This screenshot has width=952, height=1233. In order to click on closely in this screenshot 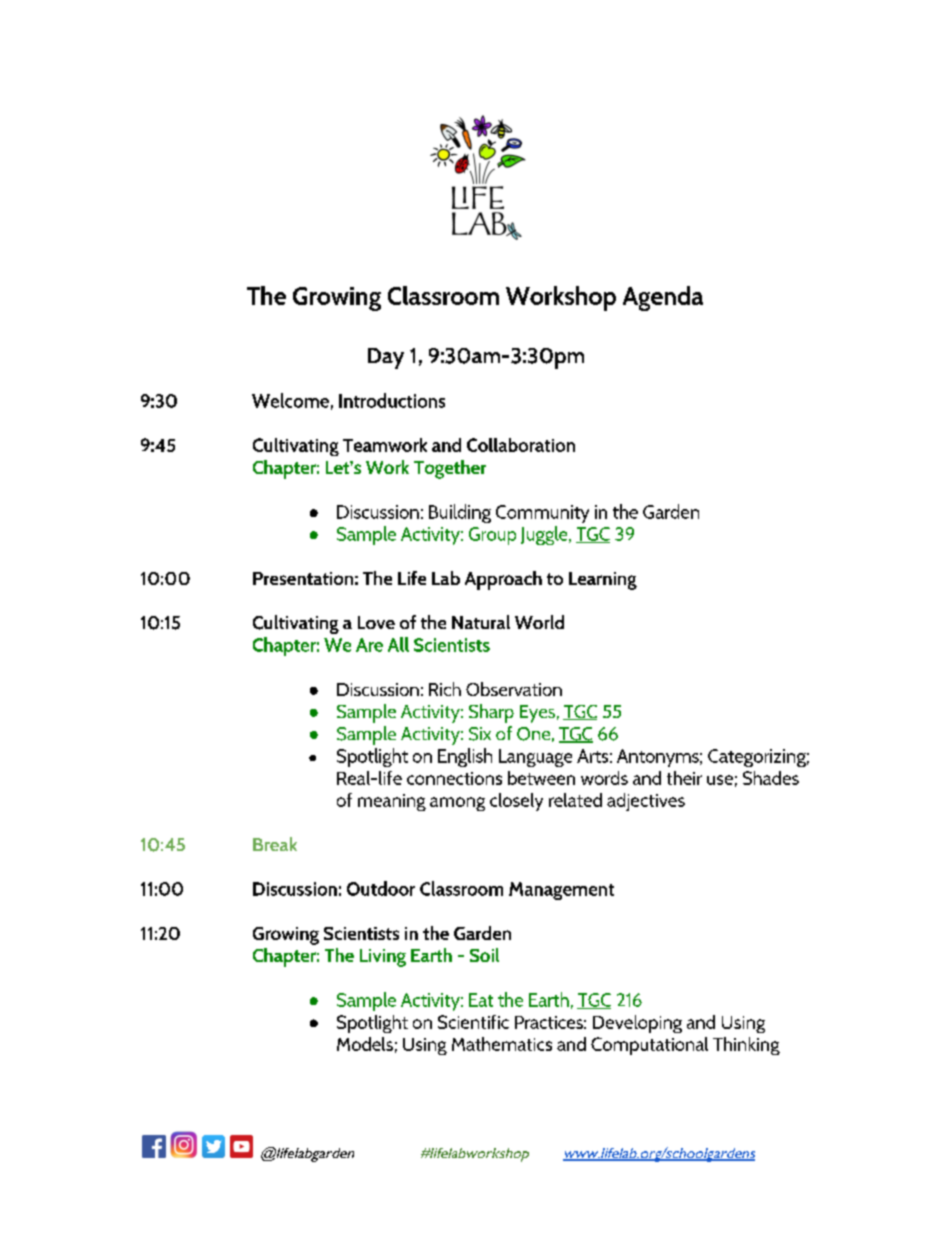, I will do `click(516, 802)`.
